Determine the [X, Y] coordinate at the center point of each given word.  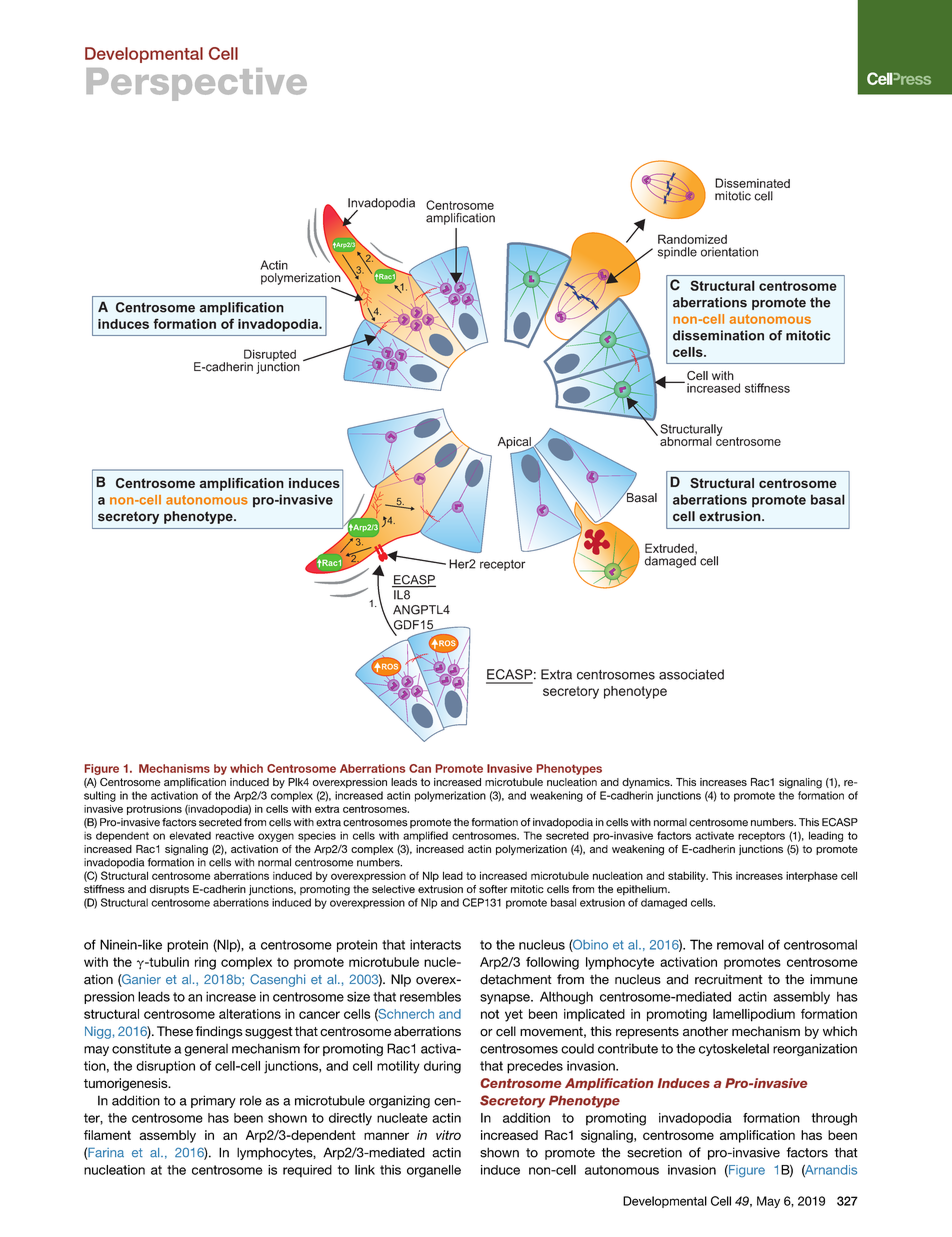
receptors [761, 837]
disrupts [169, 890]
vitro [448, 1135]
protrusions [154, 810]
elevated [190, 836]
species [317, 836]
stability [688, 876]
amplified [425, 836]
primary [213, 1101]
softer [493, 889]
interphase [812, 876]
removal [740, 944]
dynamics [647, 783]
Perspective [196, 84]
